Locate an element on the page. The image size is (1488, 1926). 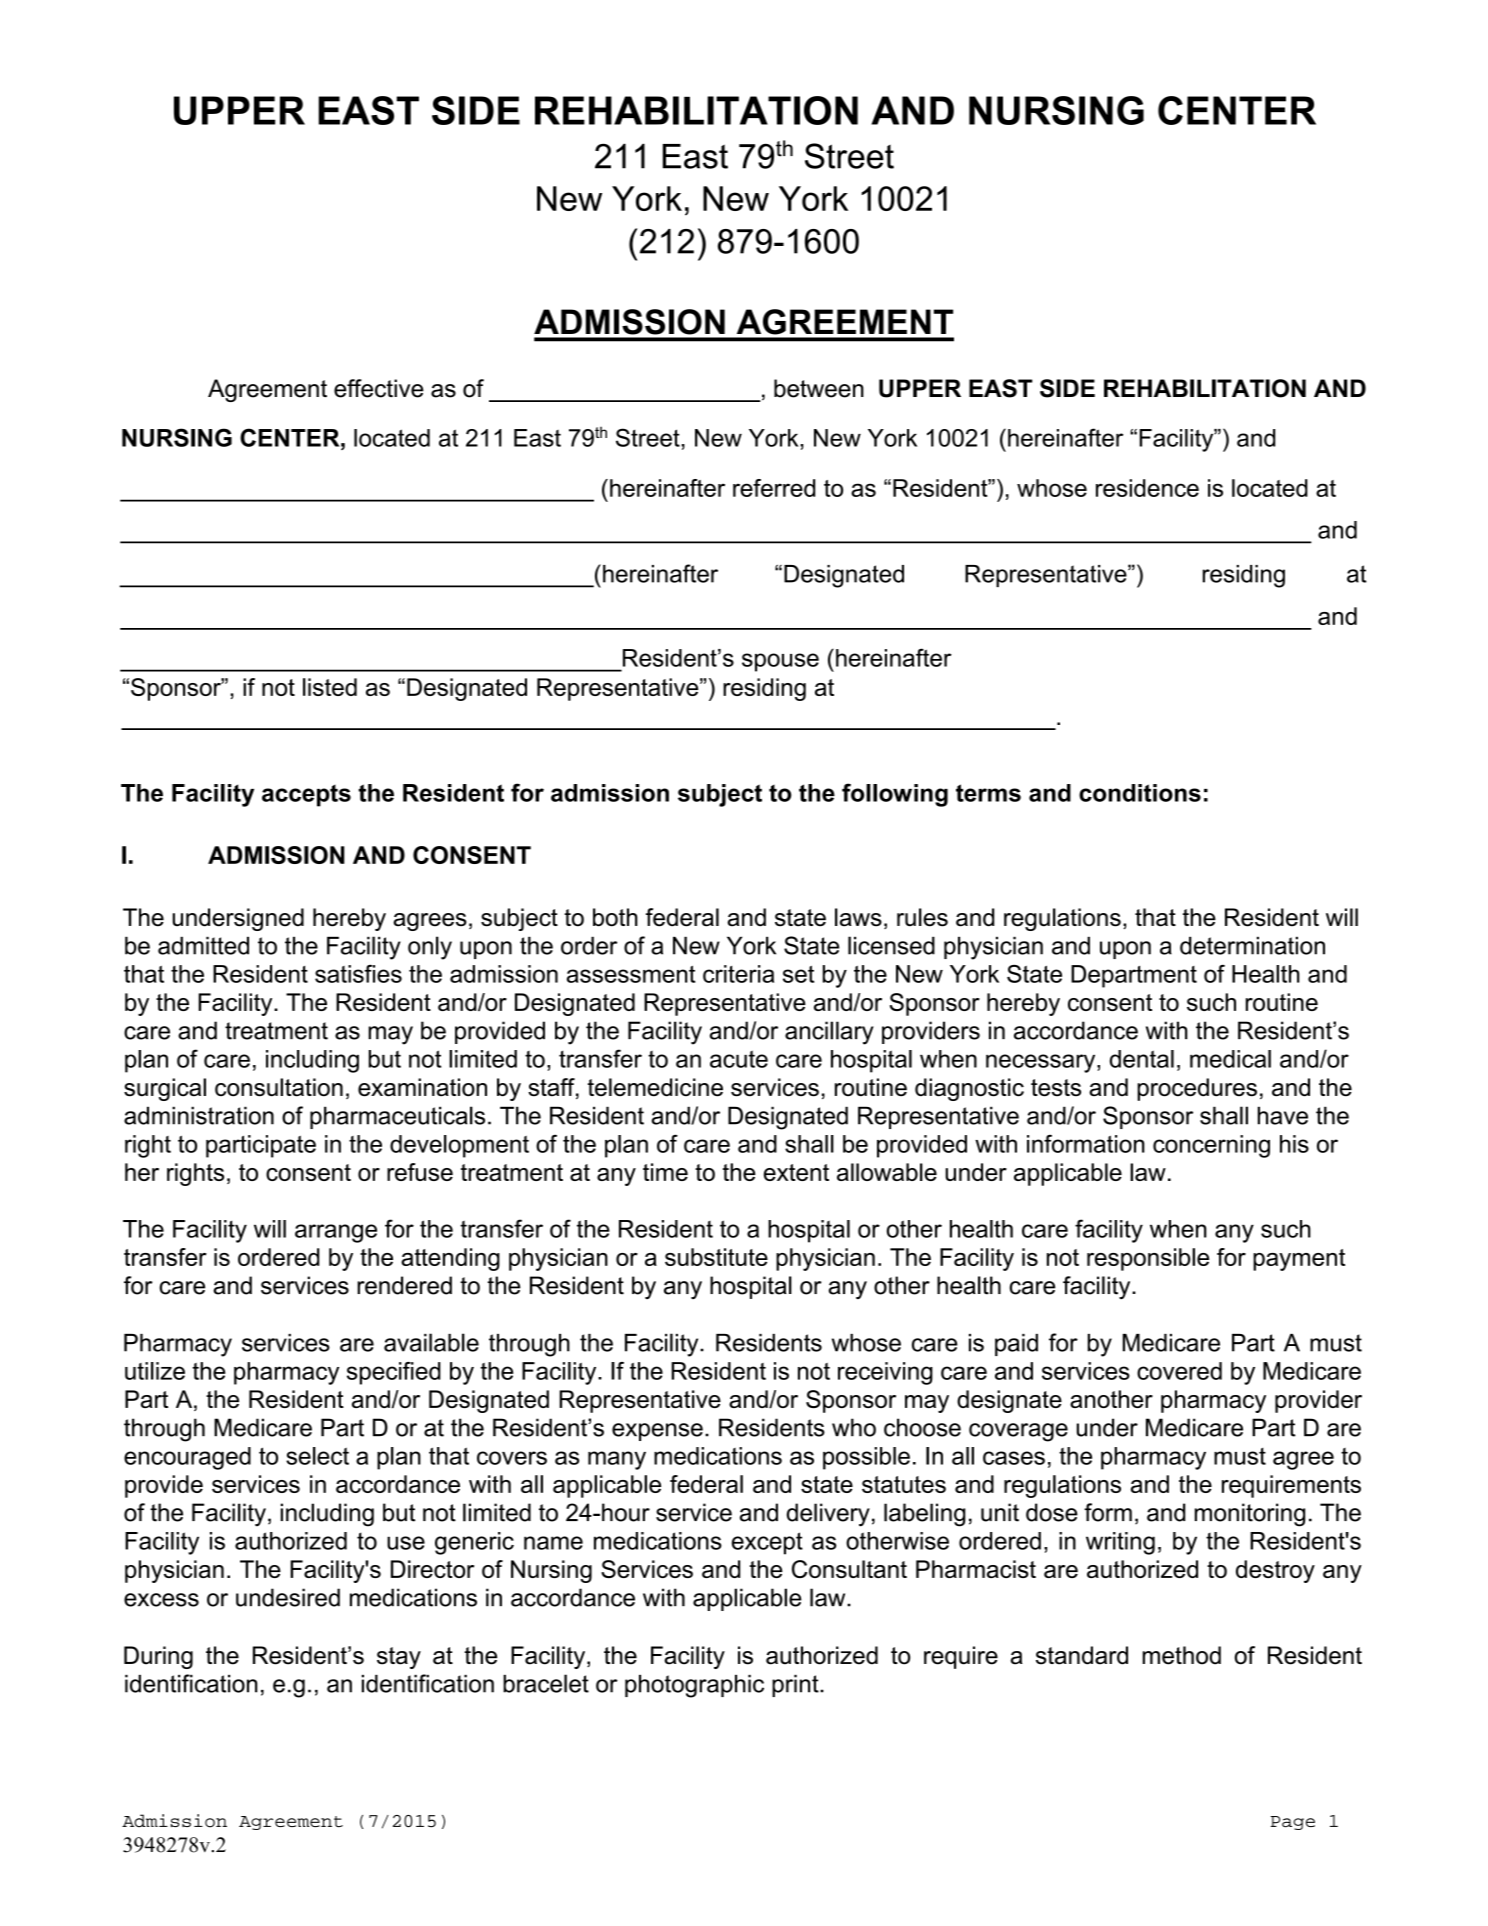
stay is located at coordinates (399, 1658).
